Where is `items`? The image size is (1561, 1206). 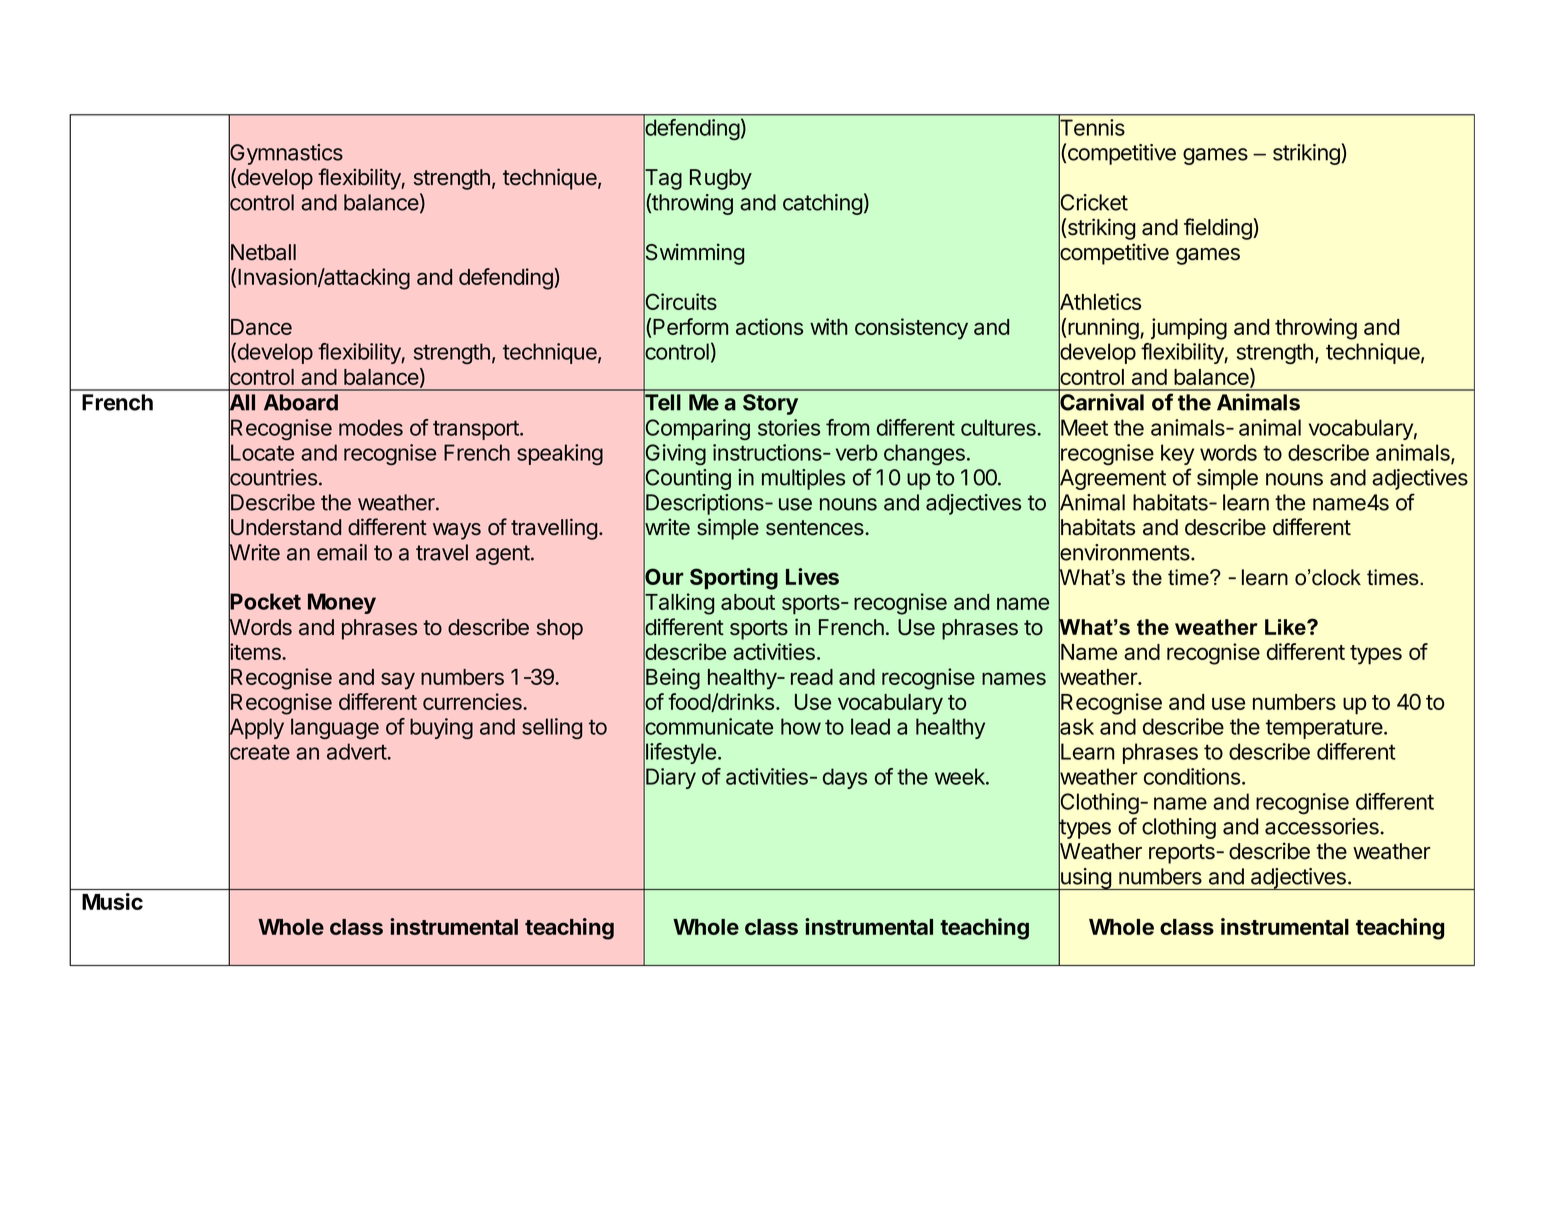 items is located at coordinates (256, 652).
